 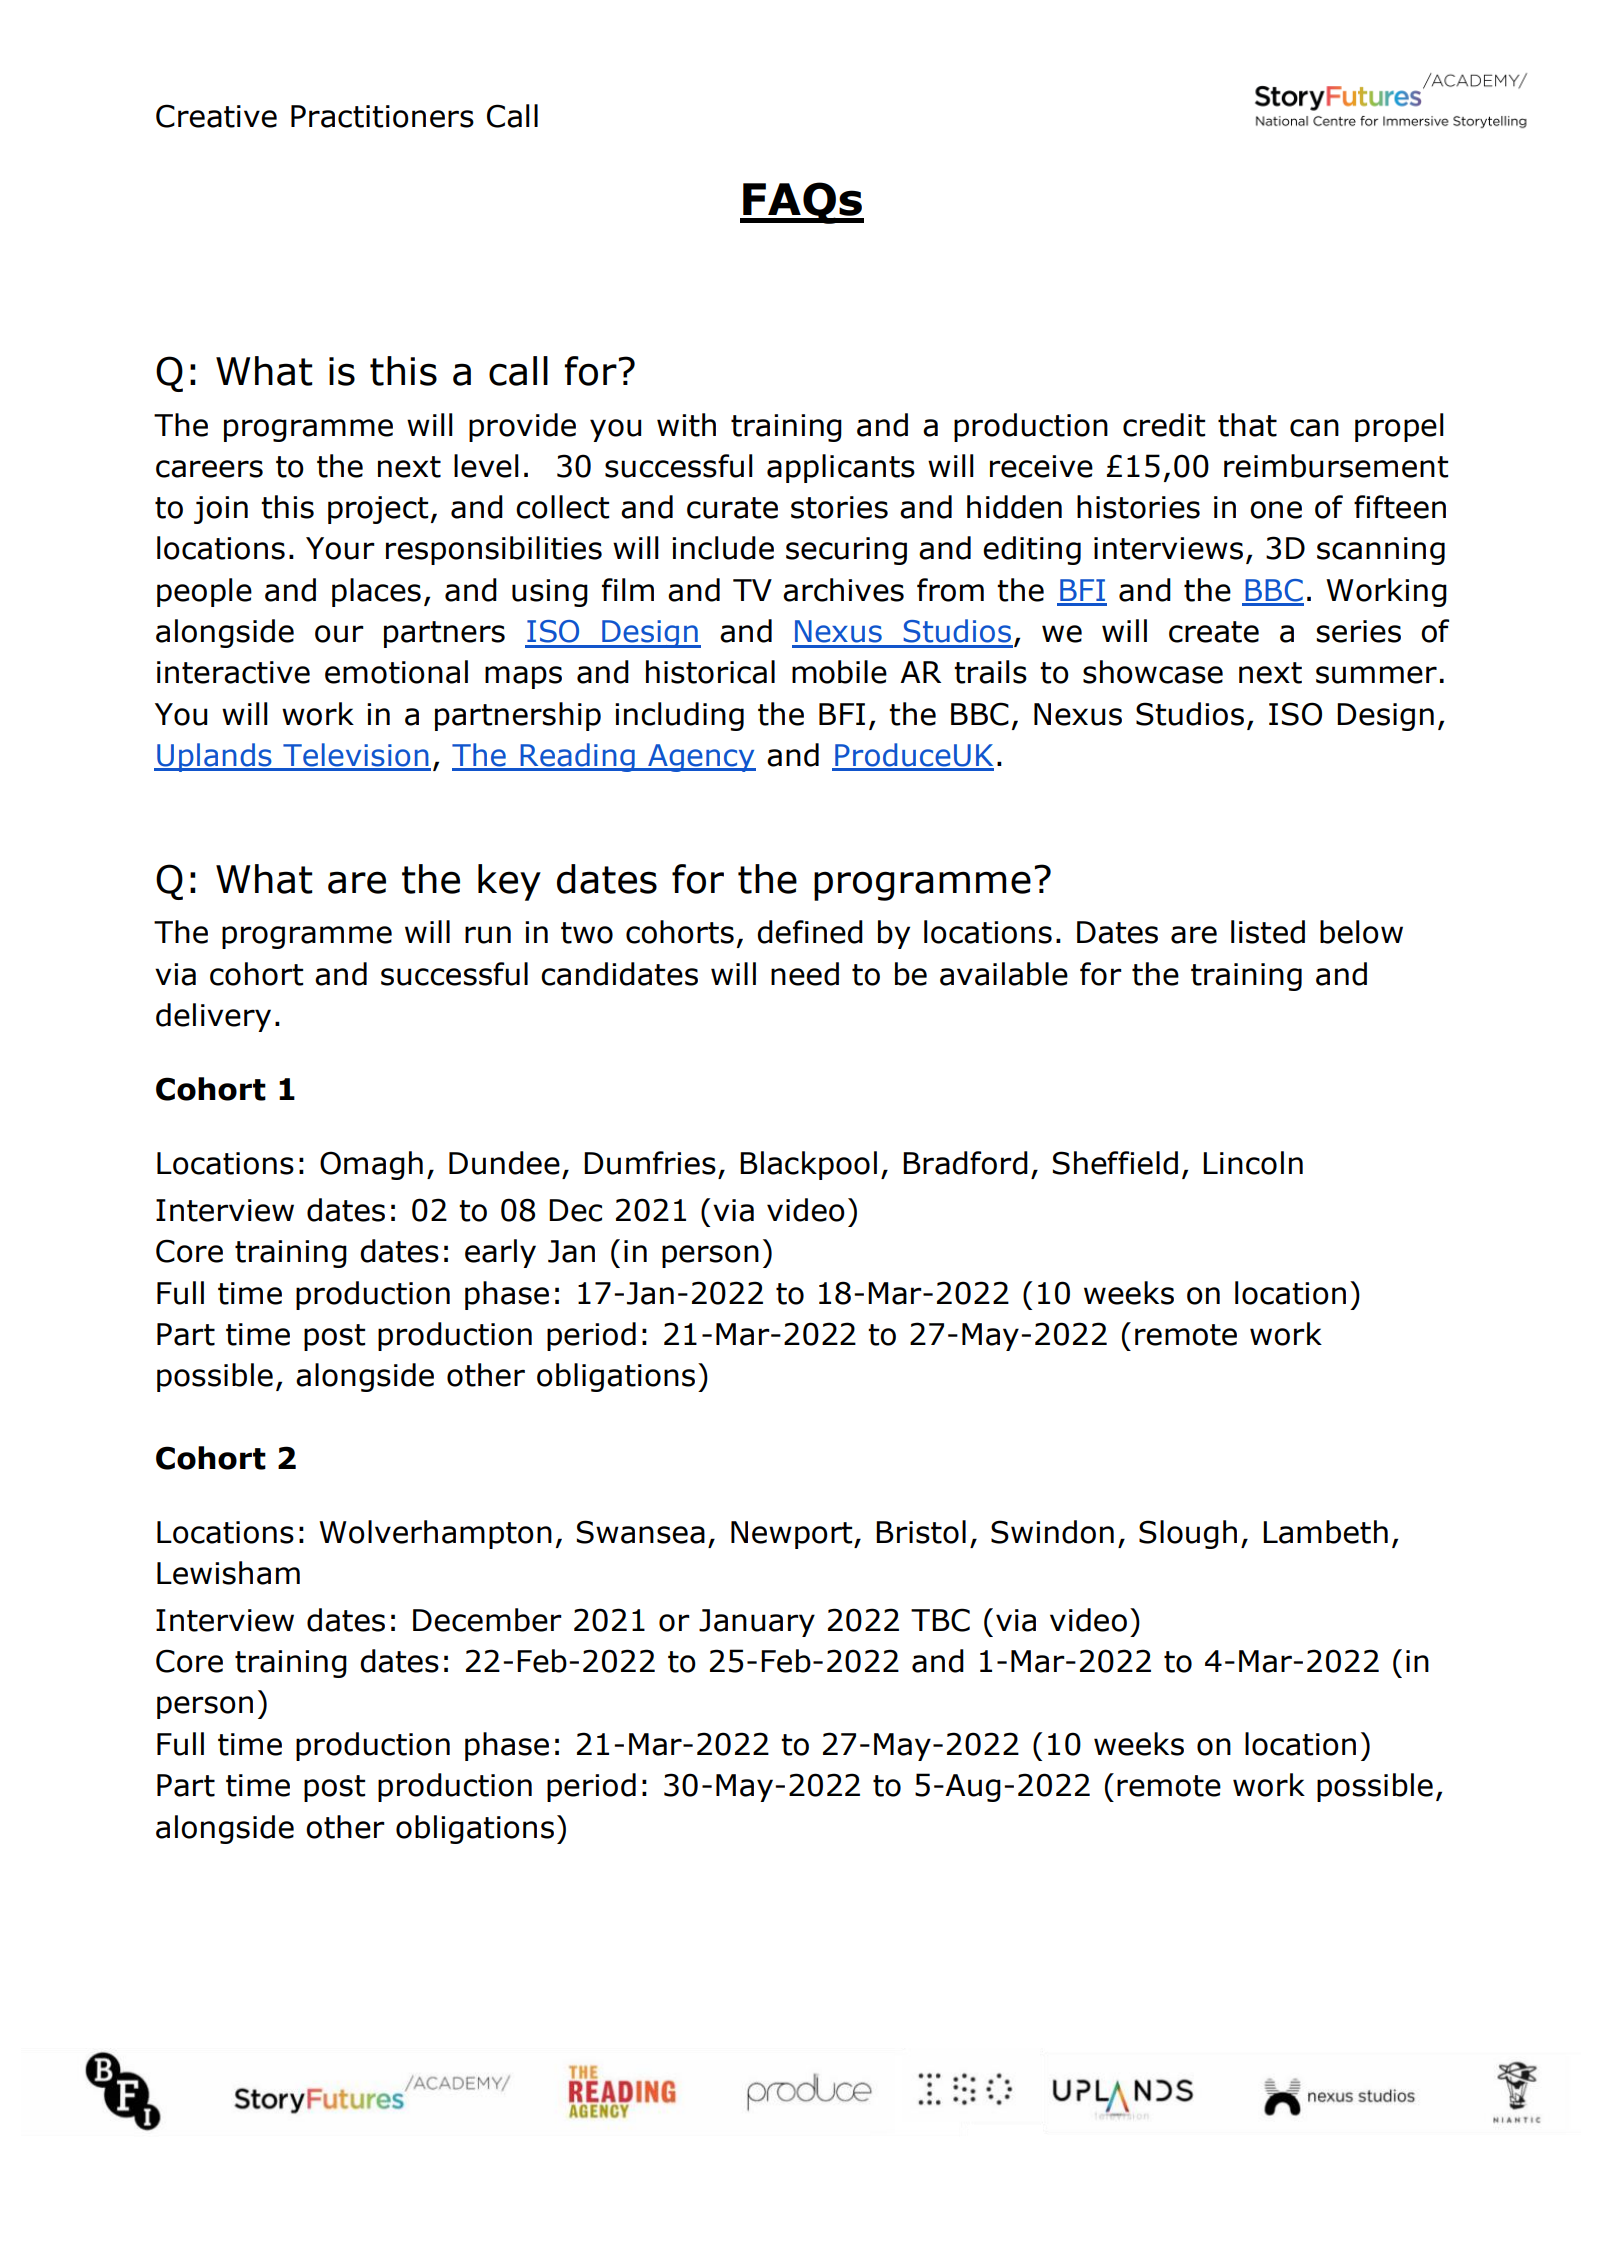 What do you see at coordinates (382, 116) in the document?
I see `Practitioners` at bounding box center [382, 116].
